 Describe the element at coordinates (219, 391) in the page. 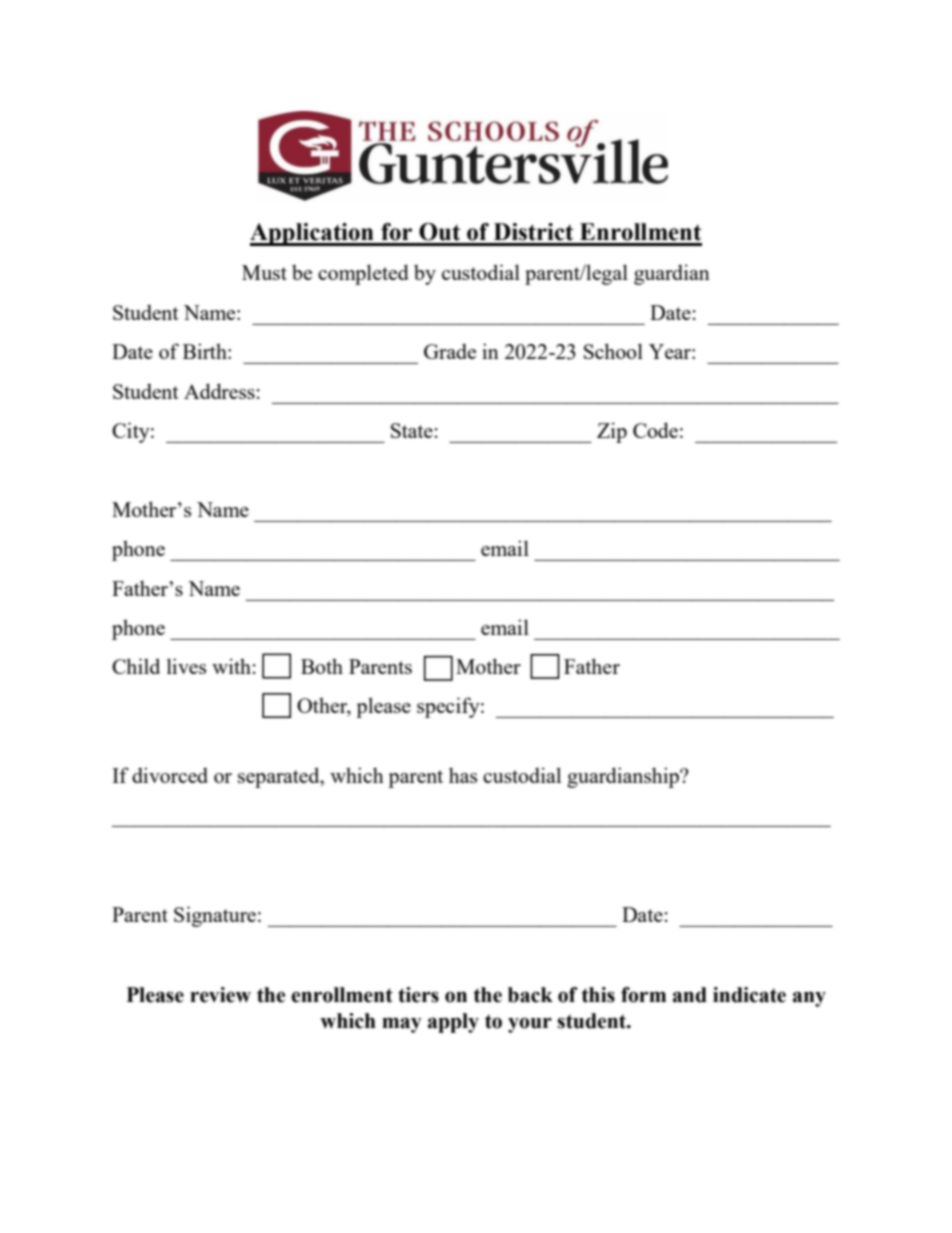

I see `Address` at that location.
